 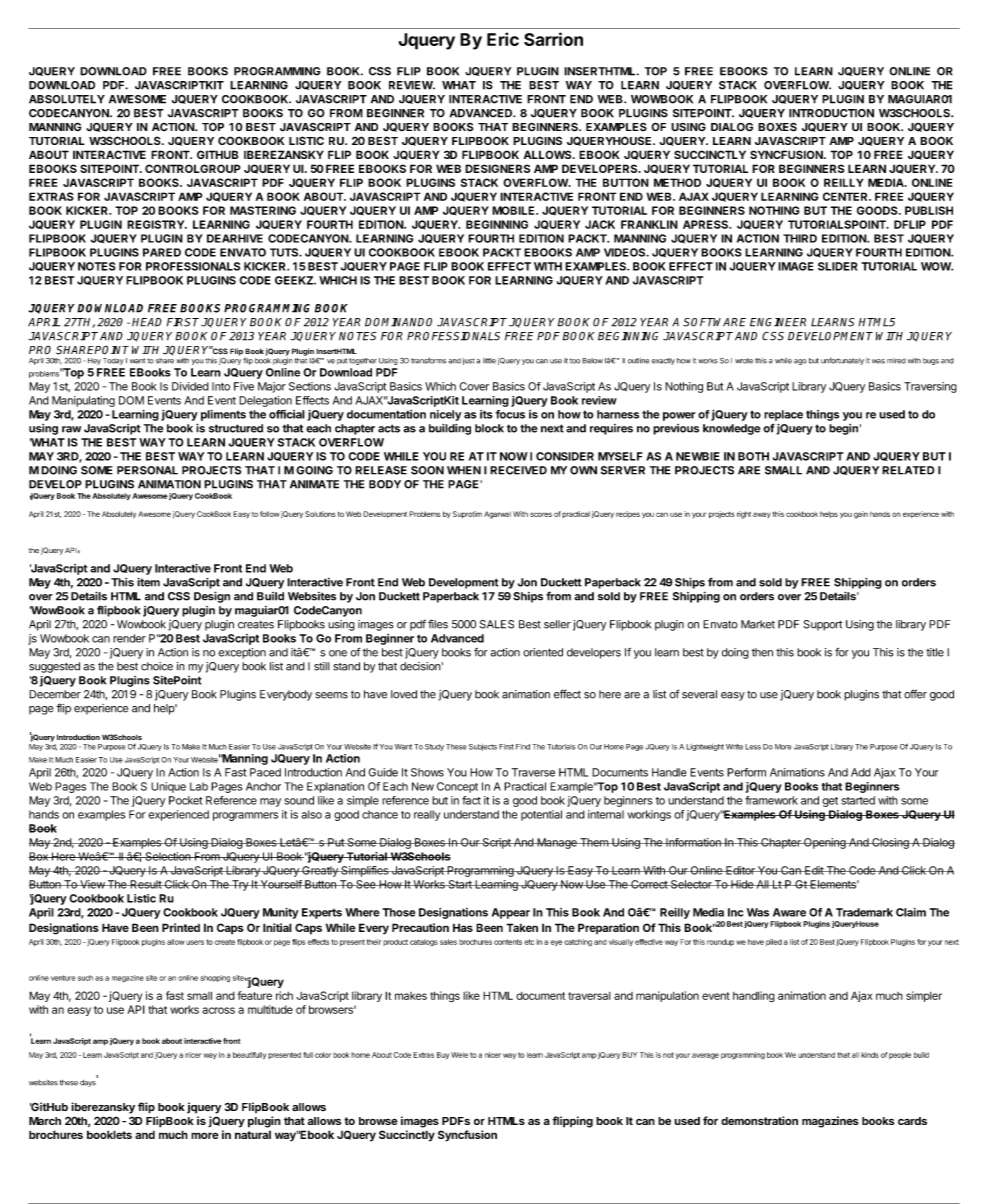 What do you see at coordinates (503, 39) in the screenshot?
I see `Eric` at bounding box center [503, 39].
